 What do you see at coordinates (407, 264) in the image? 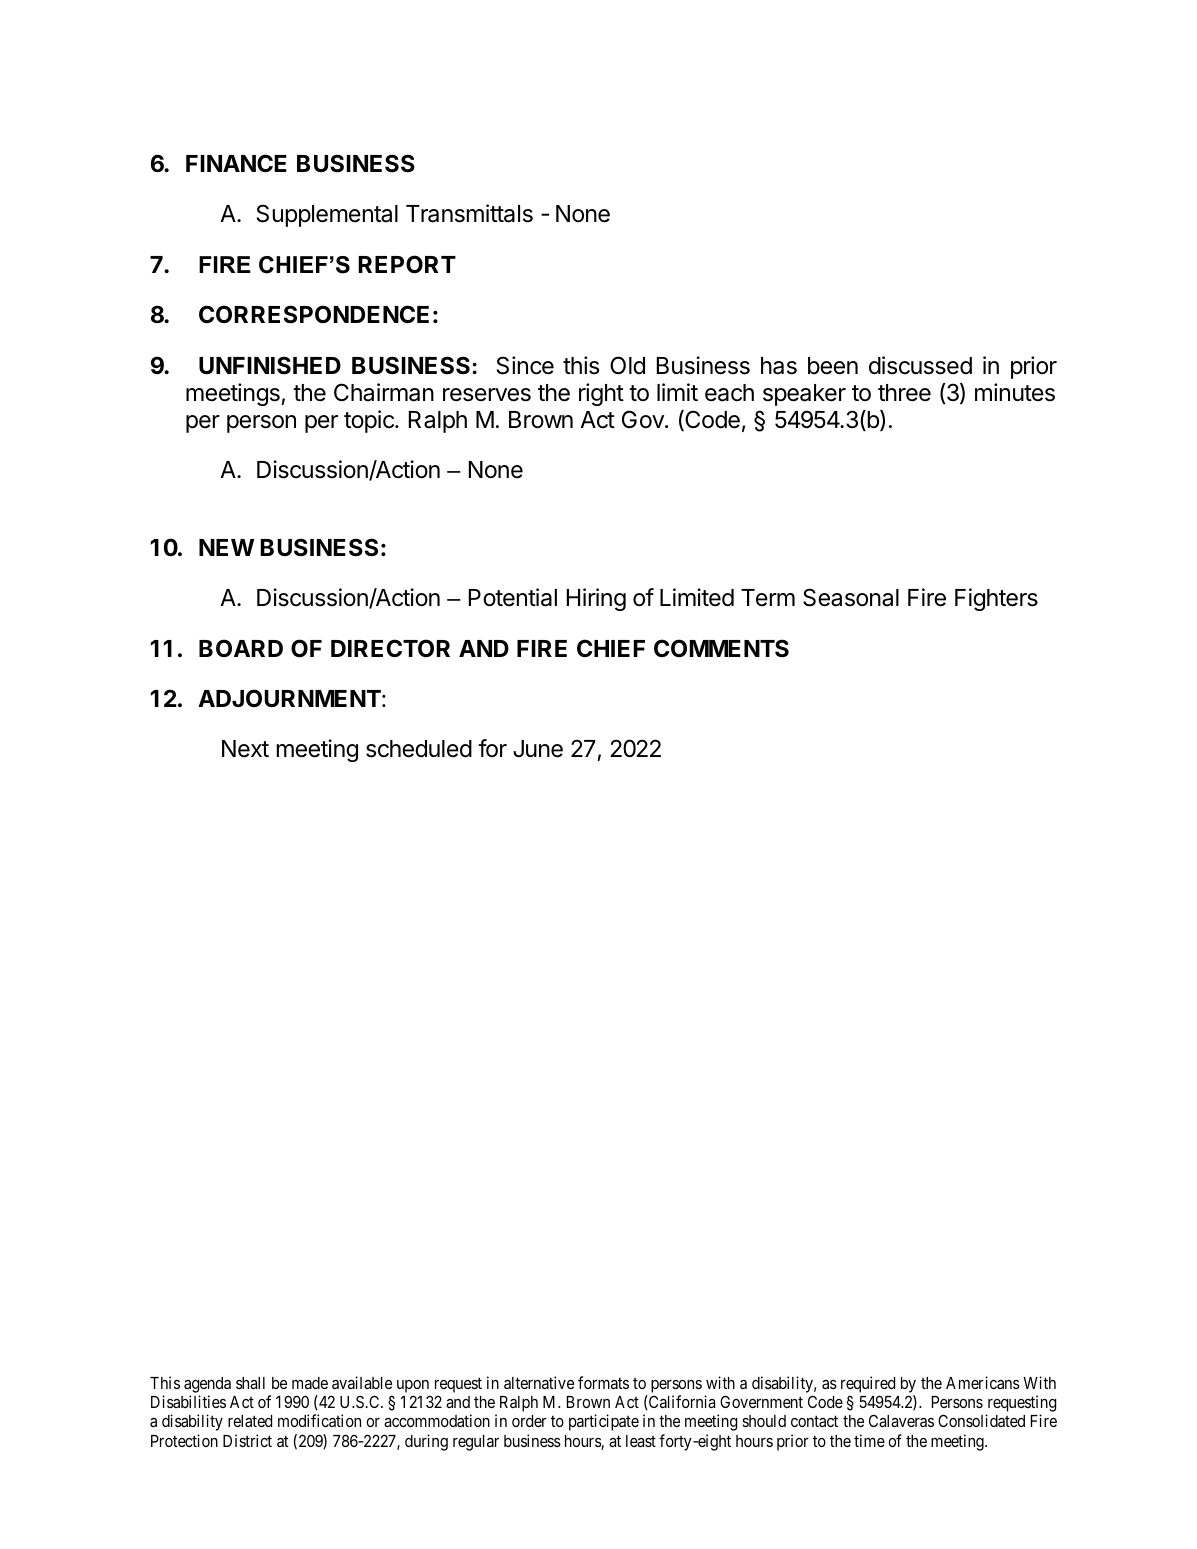
I see `REPORT` at bounding box center [407, 264].
